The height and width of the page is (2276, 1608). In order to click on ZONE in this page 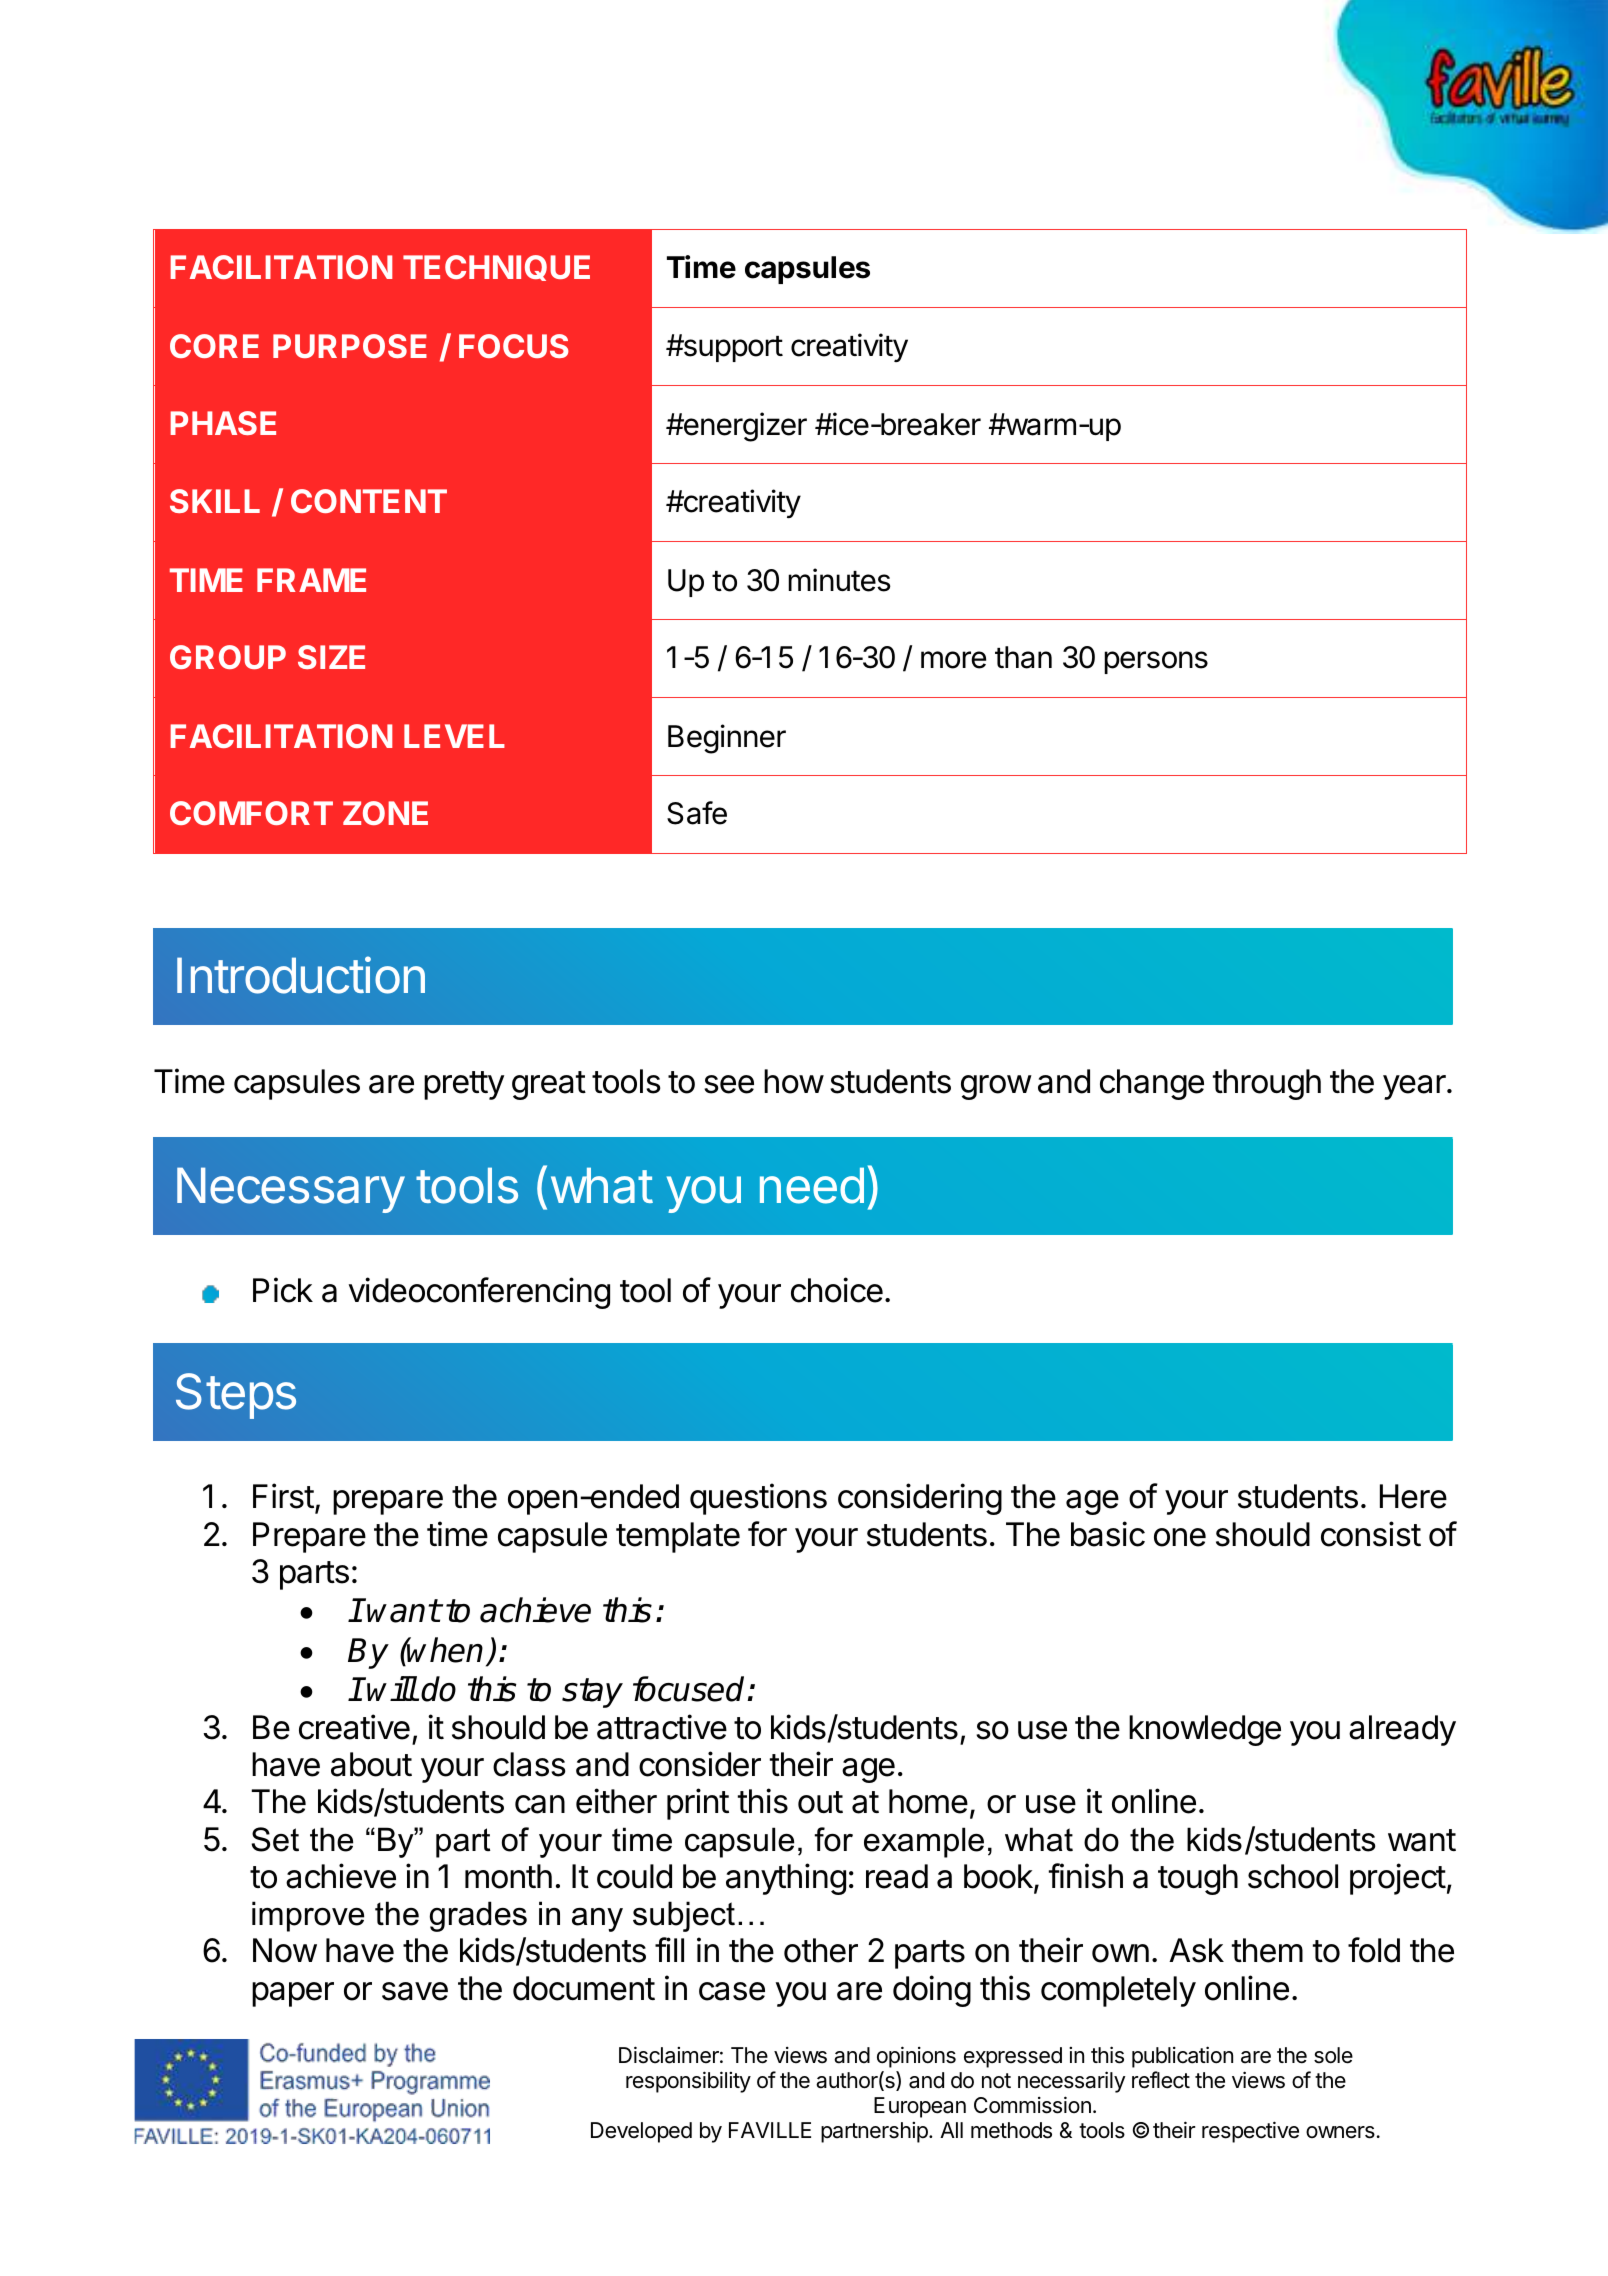, I will do `click(385, 813)`.
